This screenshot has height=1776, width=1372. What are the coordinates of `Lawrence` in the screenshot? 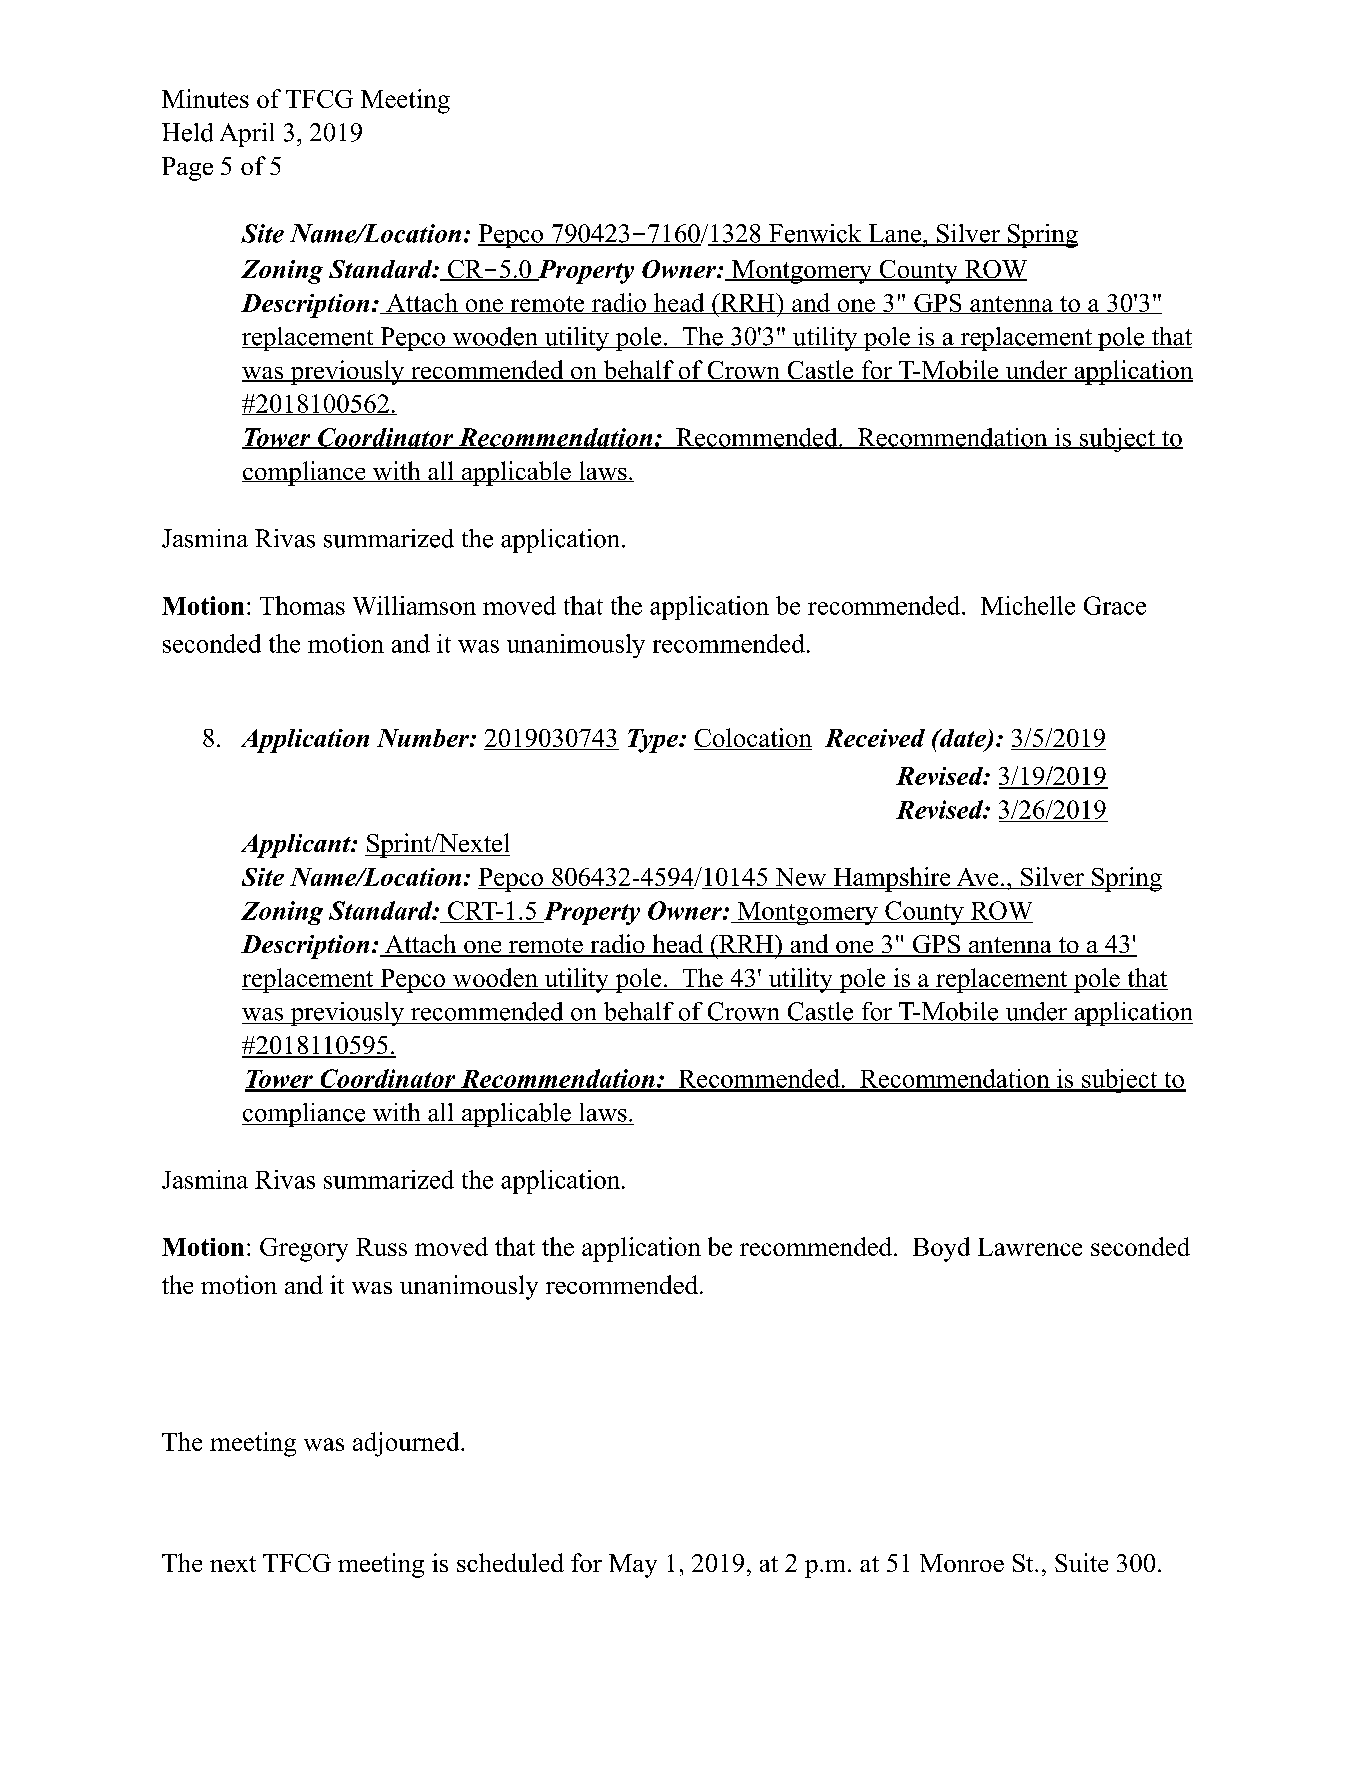 It's located at (1030, 1247).
